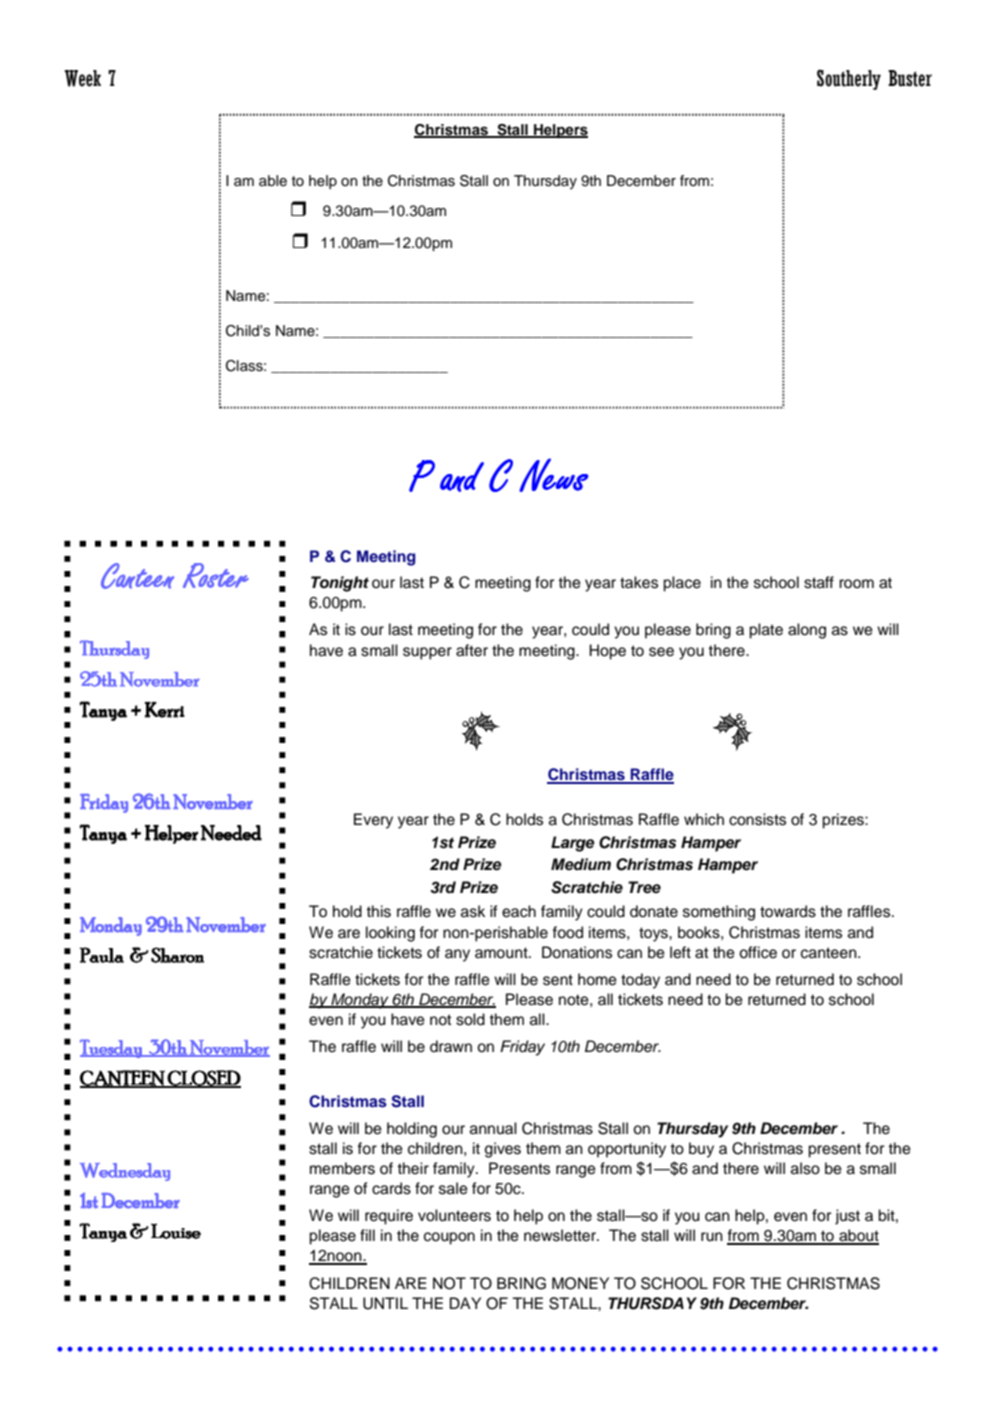 The height and width of the screenshot is (1411, 997). Describe the element at coordinates (910, 78) in the screenshot. I see `Buster` at that location.
